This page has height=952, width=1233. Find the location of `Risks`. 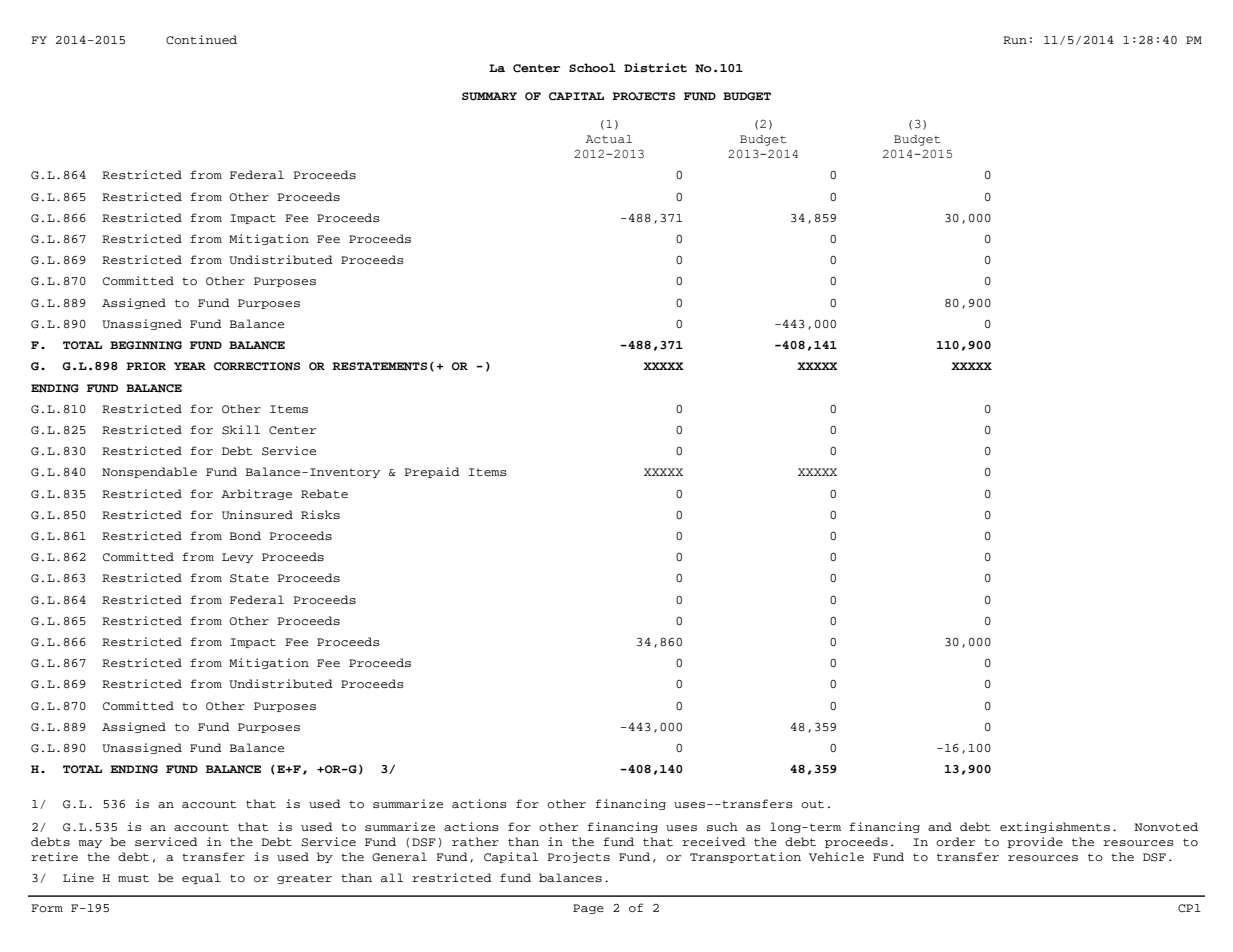

Risks is located at coordinates (320, 514).
